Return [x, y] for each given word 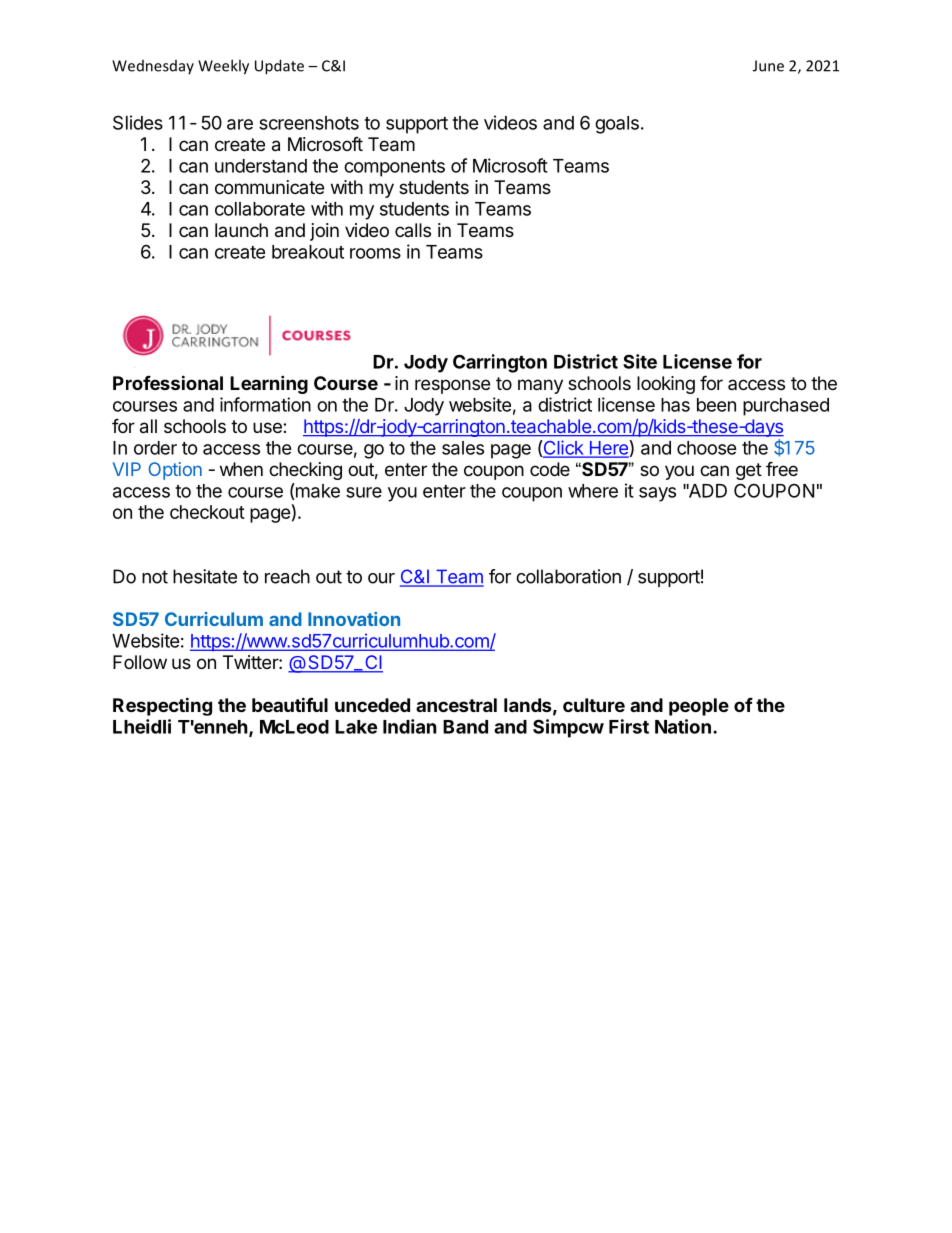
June [768, 66]
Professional [168, 382]
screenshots [309, 123]
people [699, 707]
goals [617, 125]
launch [241, 230]
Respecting [162, 706]
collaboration [568, 576]
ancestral [456, 705]
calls [413, 230]
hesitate [205, 576]
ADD [706, 491]
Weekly [223, 67]
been [716, 405]
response [452, 386]
